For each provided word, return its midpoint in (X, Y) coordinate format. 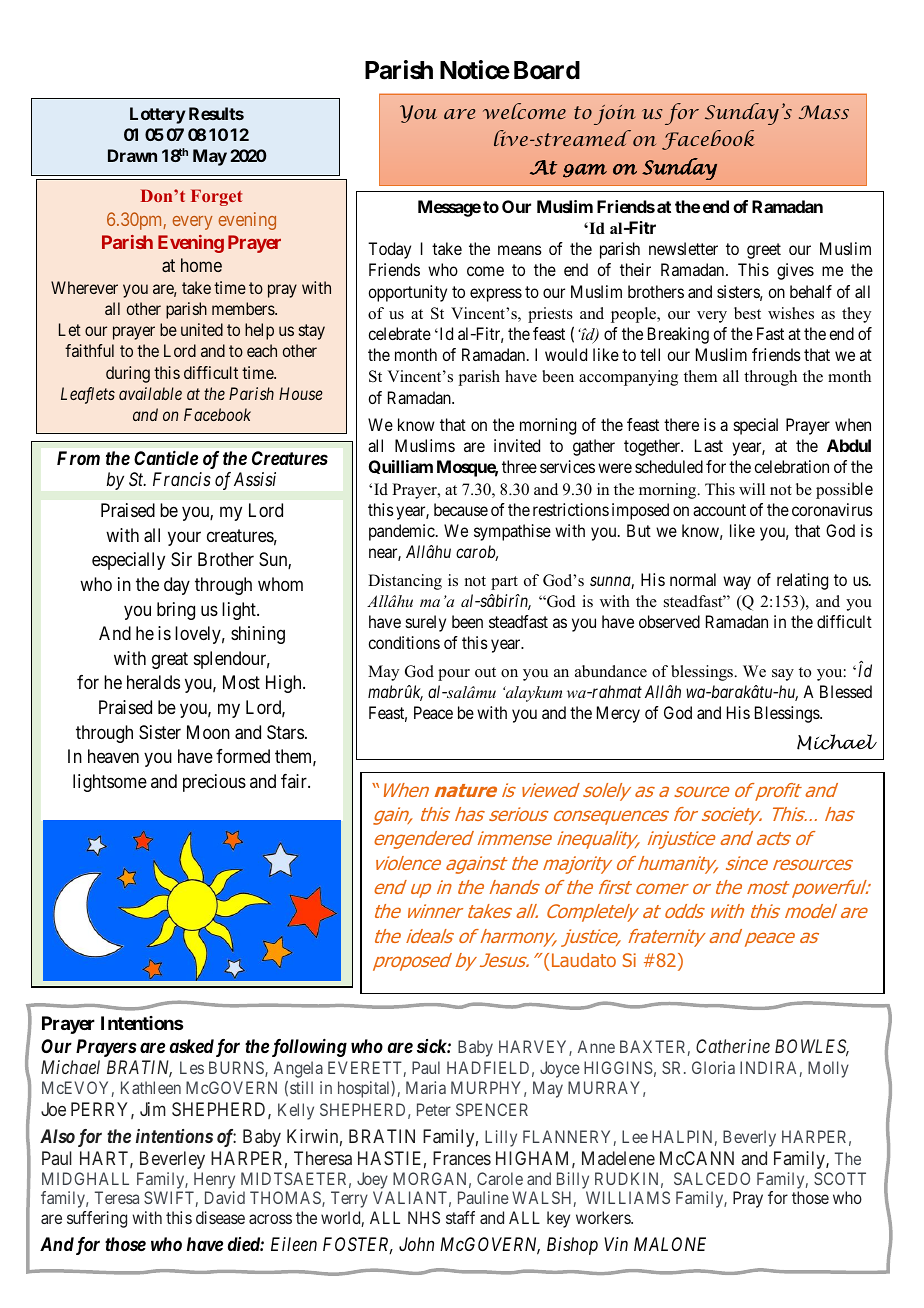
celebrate (399, 333)
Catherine (733, 1046)
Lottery (158, 115)
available (150, 393)
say (783, 675)
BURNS (237, 1069)
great (170, 660)
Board (547, 70)
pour (454, 675)
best (747, 313)
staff (460, 1217)
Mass (824, 112)
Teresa (117, 1197)
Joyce (560, 1069)
